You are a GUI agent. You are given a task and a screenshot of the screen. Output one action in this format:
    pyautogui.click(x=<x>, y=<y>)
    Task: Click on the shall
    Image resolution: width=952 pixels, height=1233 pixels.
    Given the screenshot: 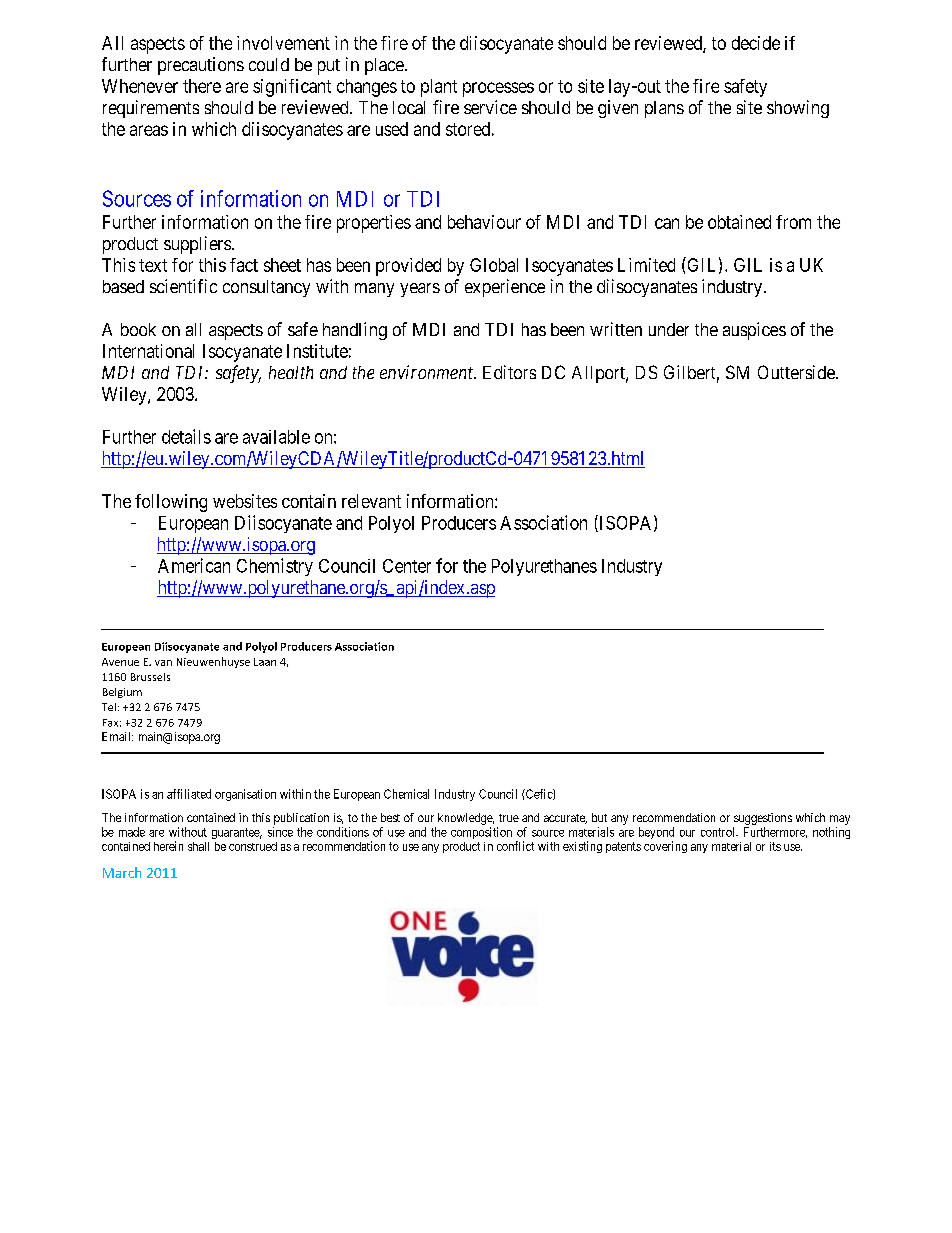 What is the action you would take?
    pyautogui.click(x=198, y=846)
